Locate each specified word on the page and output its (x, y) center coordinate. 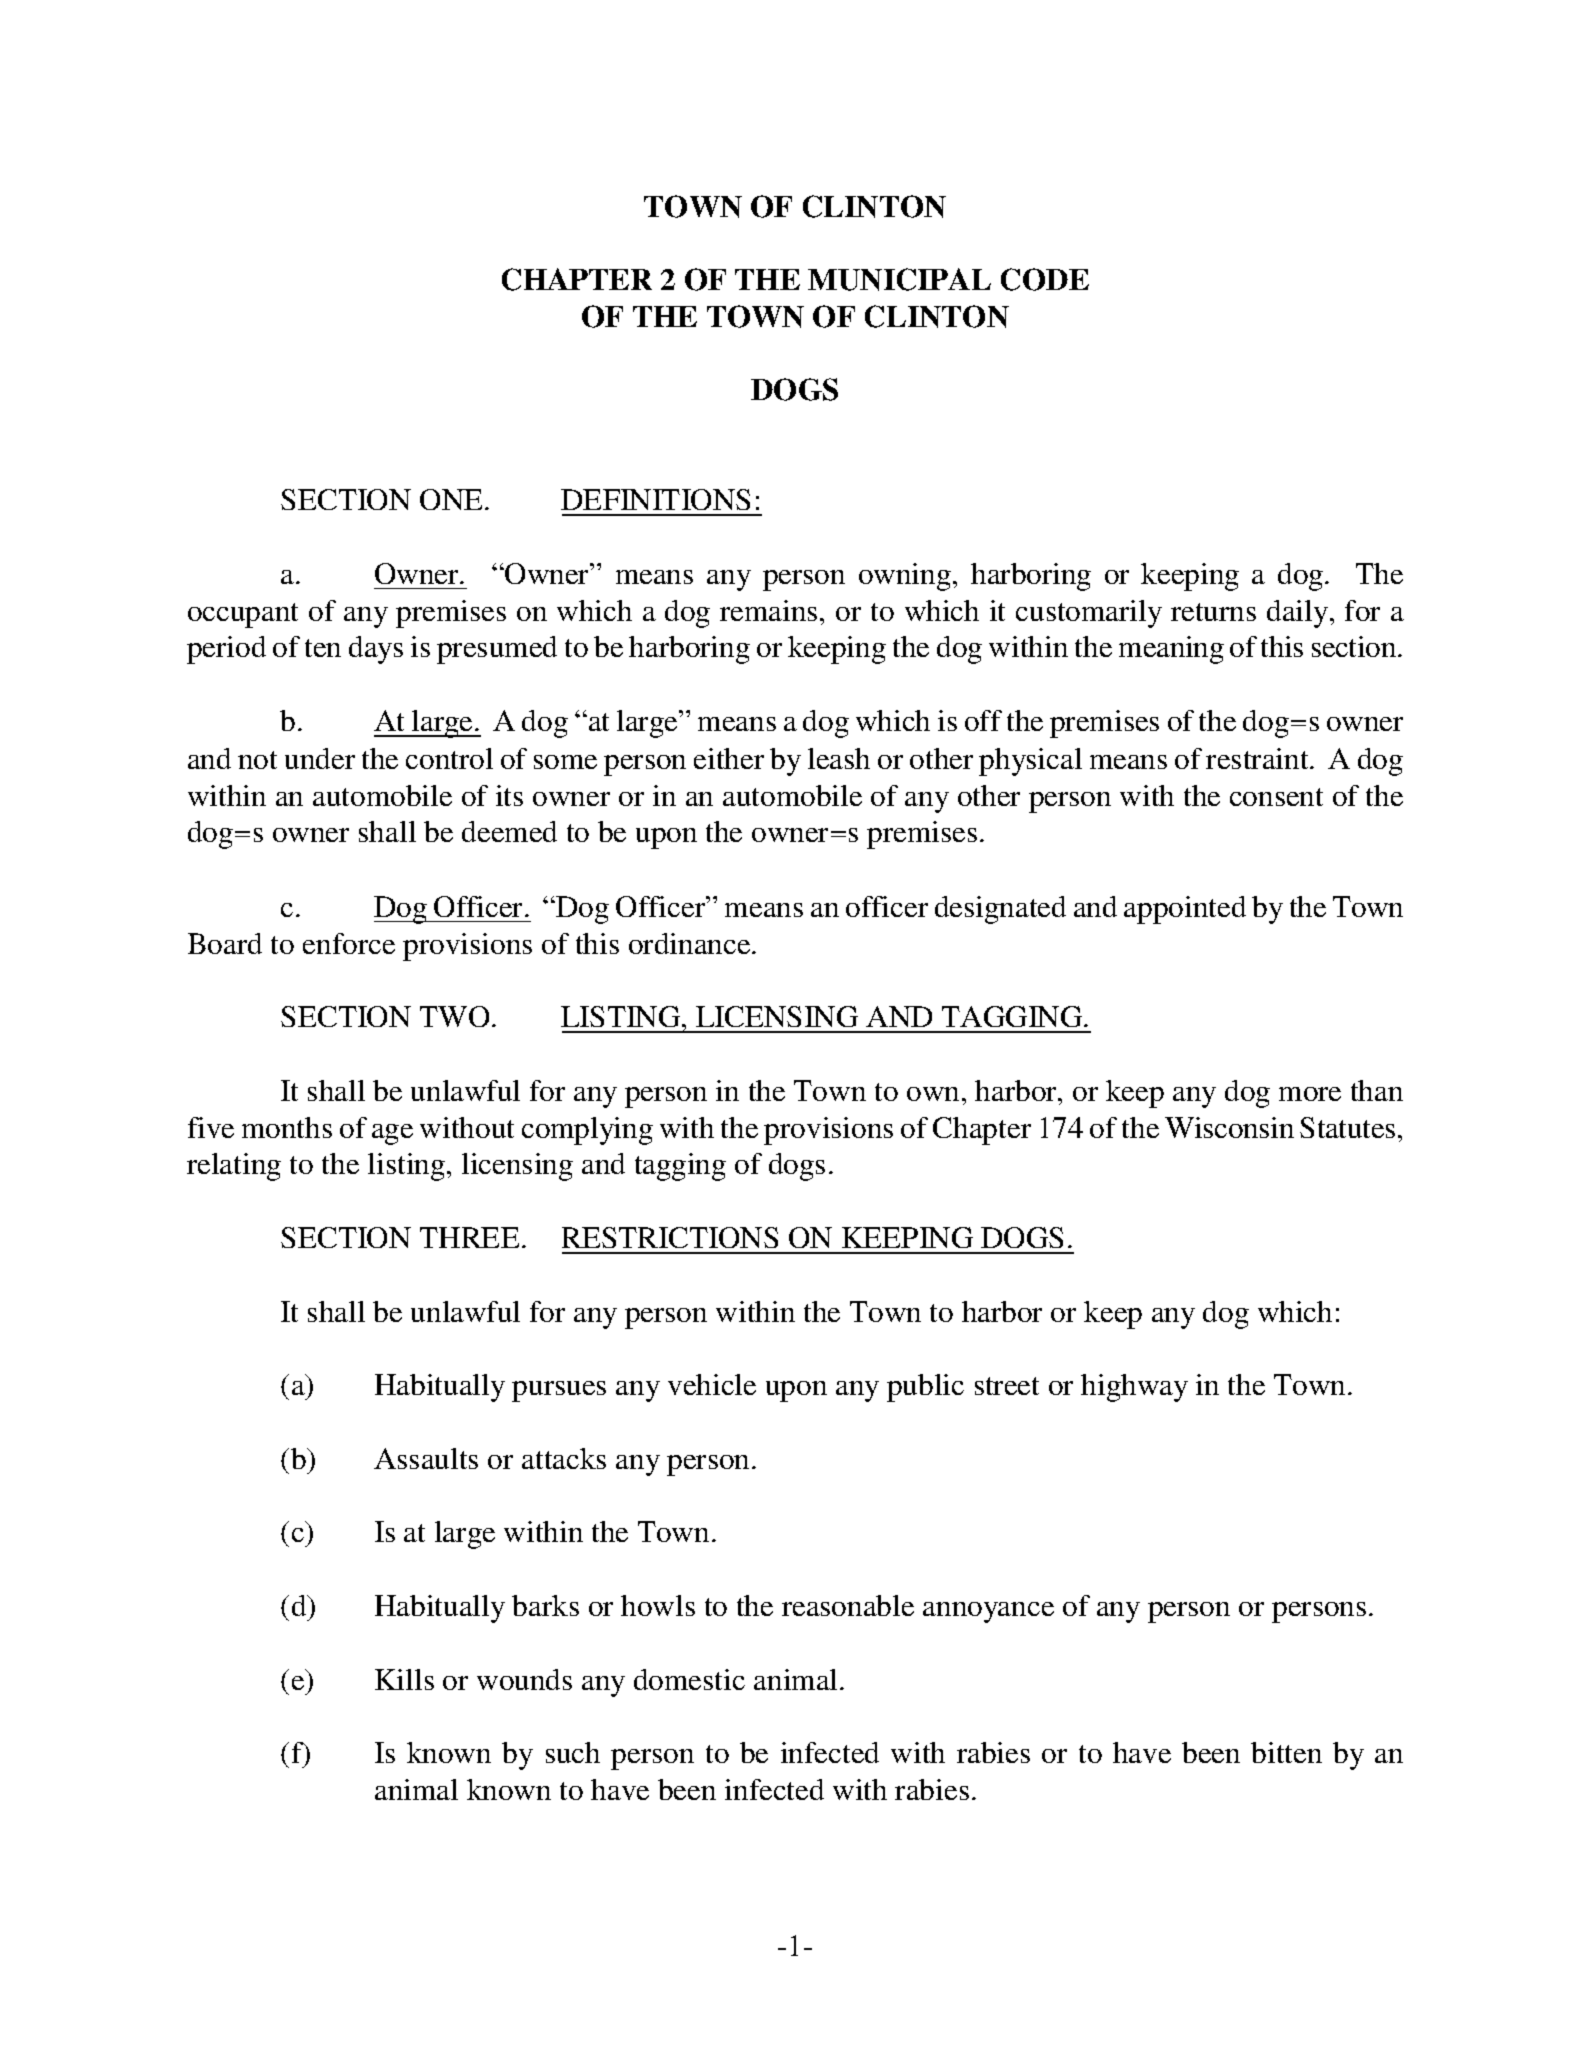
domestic (689, 1679)
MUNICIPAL (899, 279)
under (320, 758)
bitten (1286, 1752)
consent (1276, 797)
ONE (453, 499)
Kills (404, 1679)
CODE (1045, 279)
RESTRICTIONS (670, 1237)
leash (839, 758)
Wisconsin (1229, 1127)
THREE (469, 1237)
